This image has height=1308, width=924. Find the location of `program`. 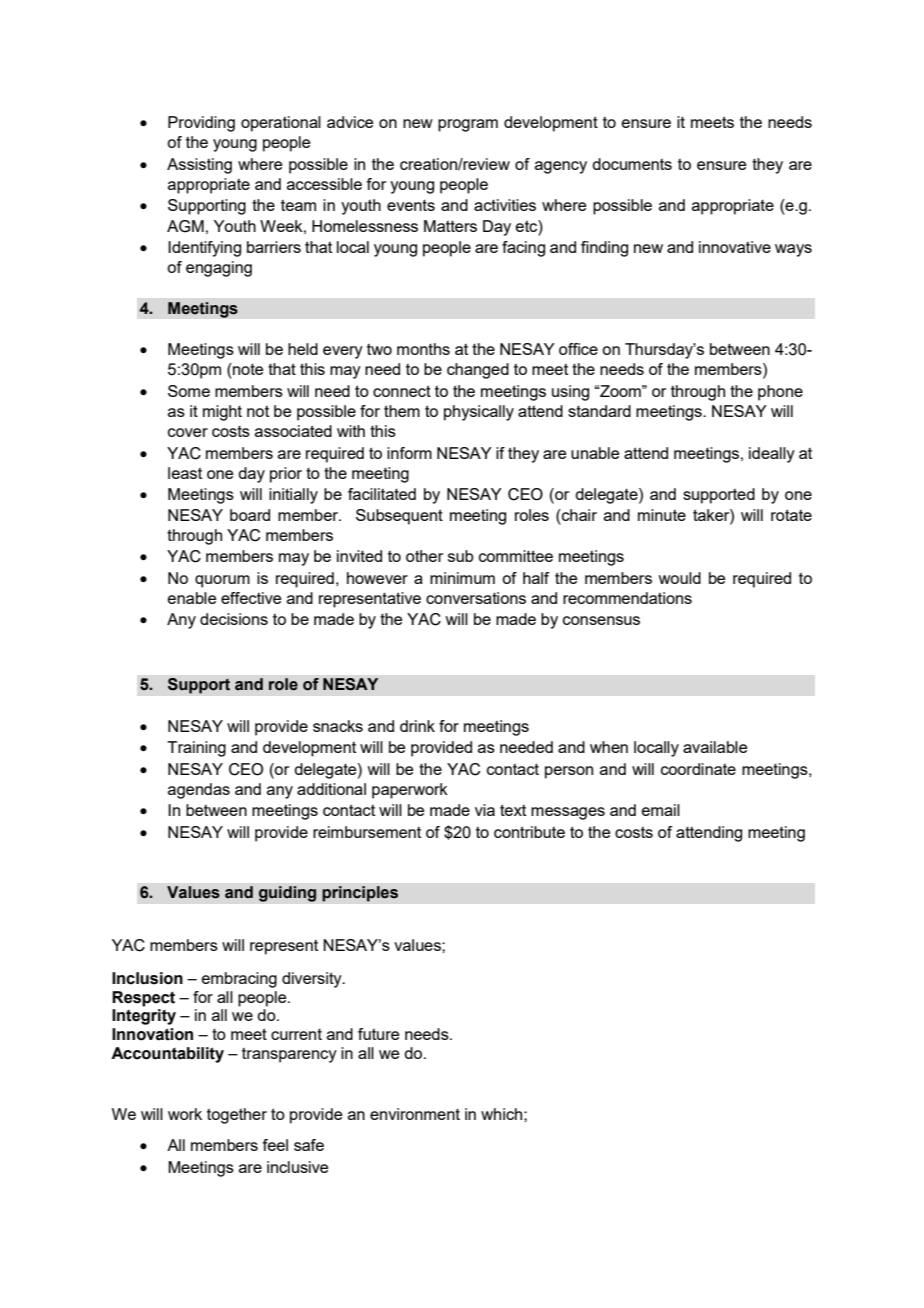

program is located at coordinates (468, 125).
